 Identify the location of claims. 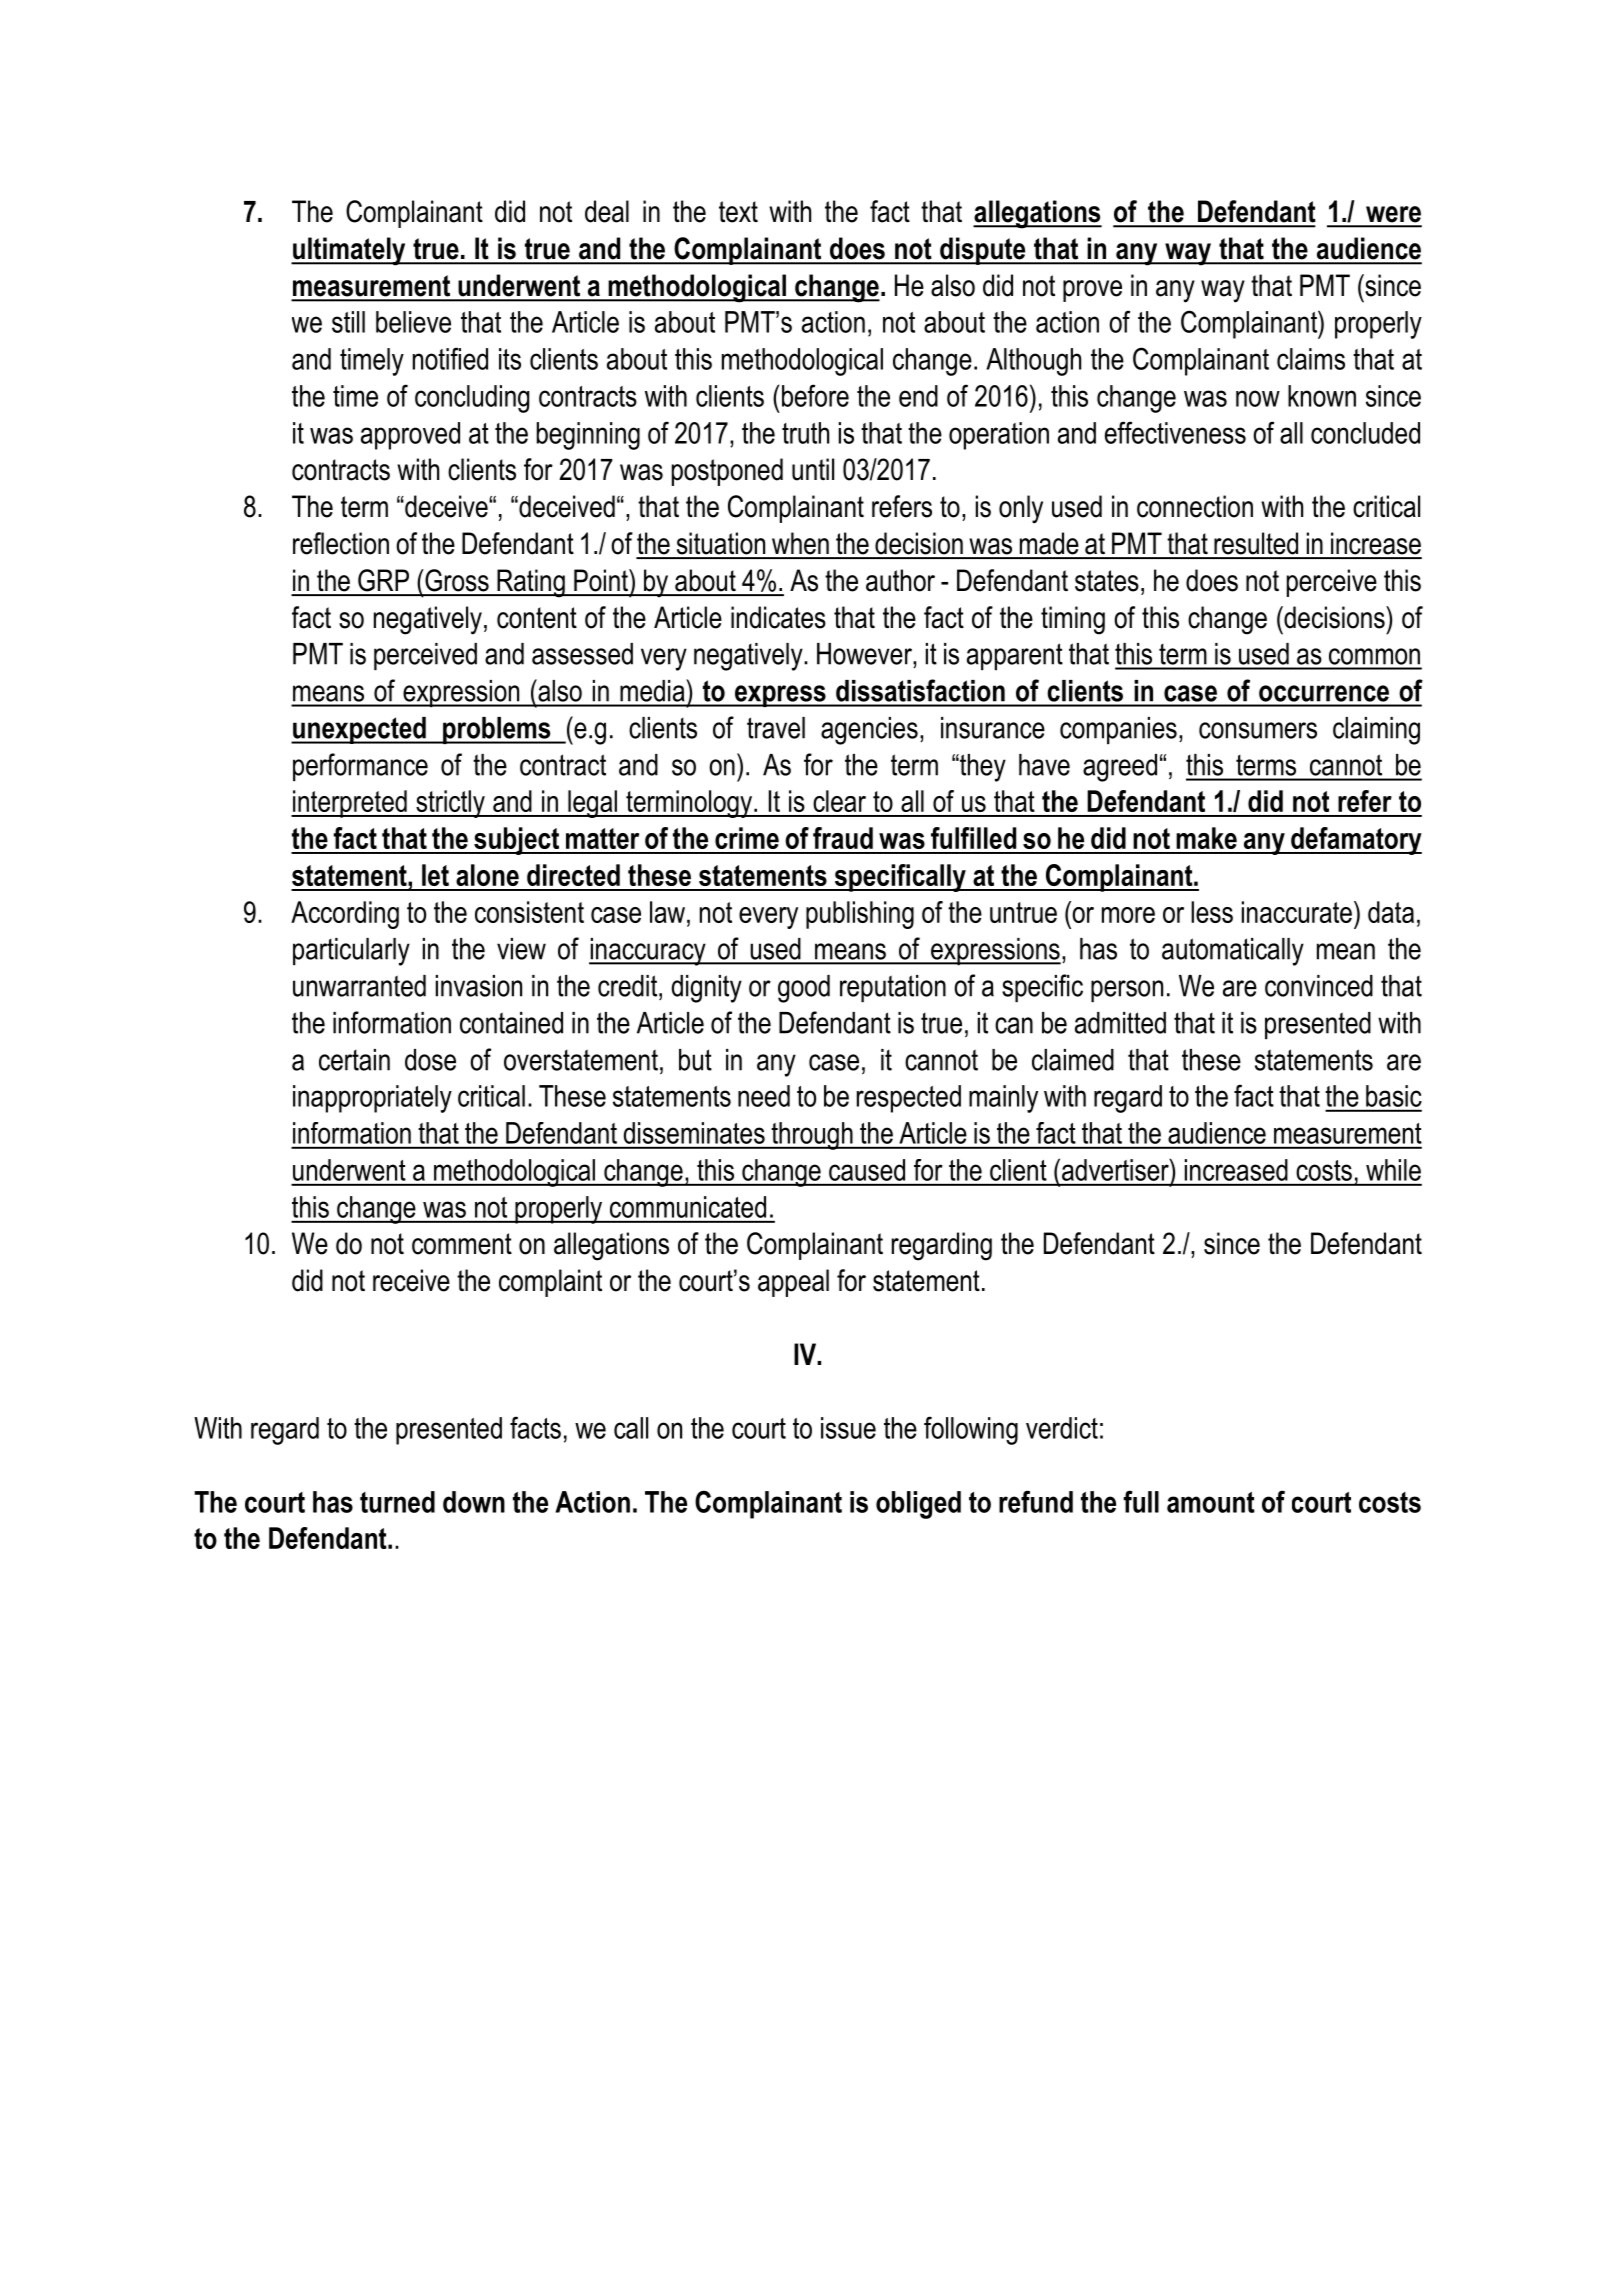
(1311, 359).
